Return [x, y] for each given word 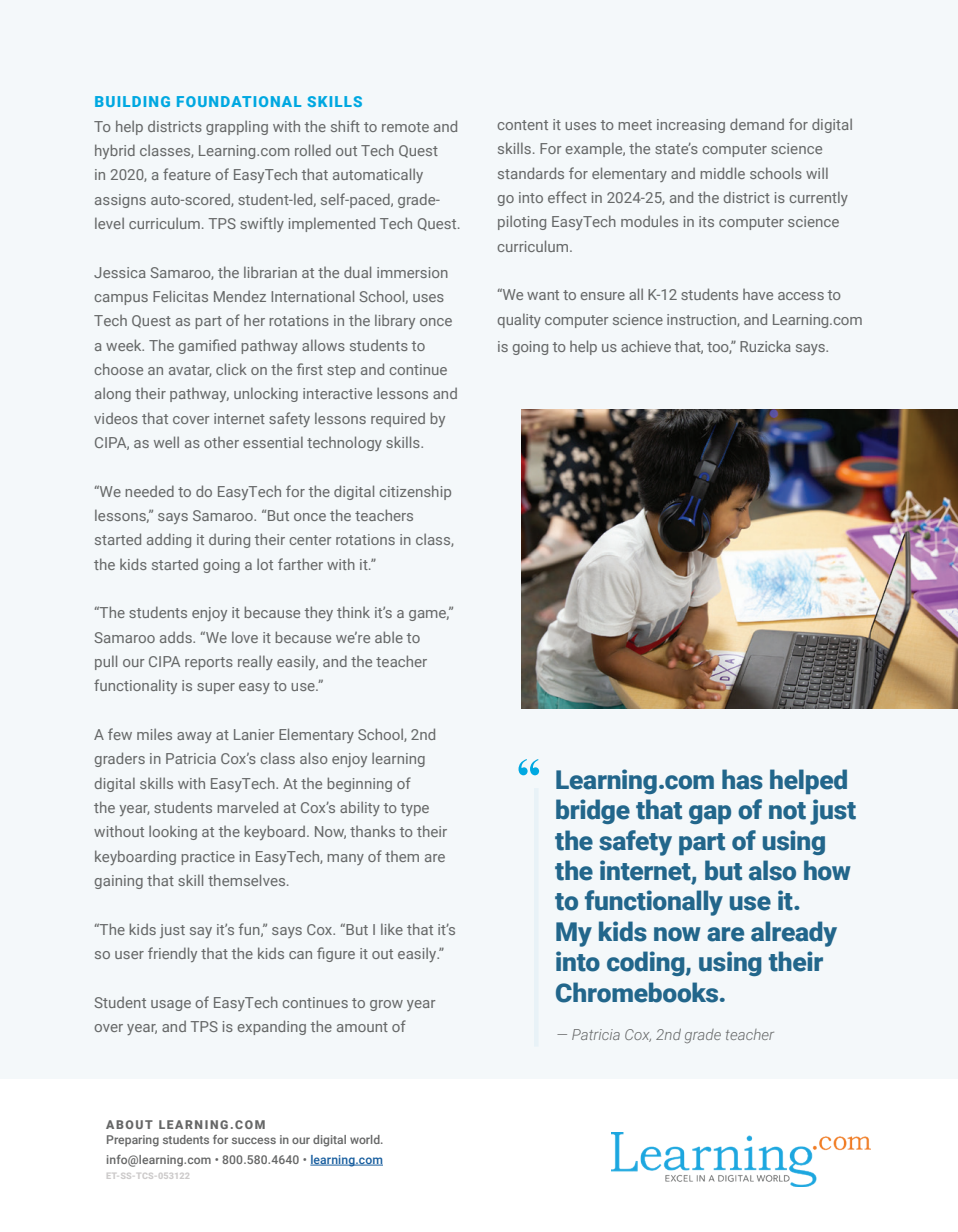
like [392, 929]
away [194, 737]
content [522, 125]
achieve [646, 346]
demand [757, 124]
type [415, 809]
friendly [172, 954]
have [758, 294]
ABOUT [129, 1124]
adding [169, 540]
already [794, 934]
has [742, 779]
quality [519, 320]
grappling [237, 127]
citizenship [415, 492]
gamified [207, 346]
